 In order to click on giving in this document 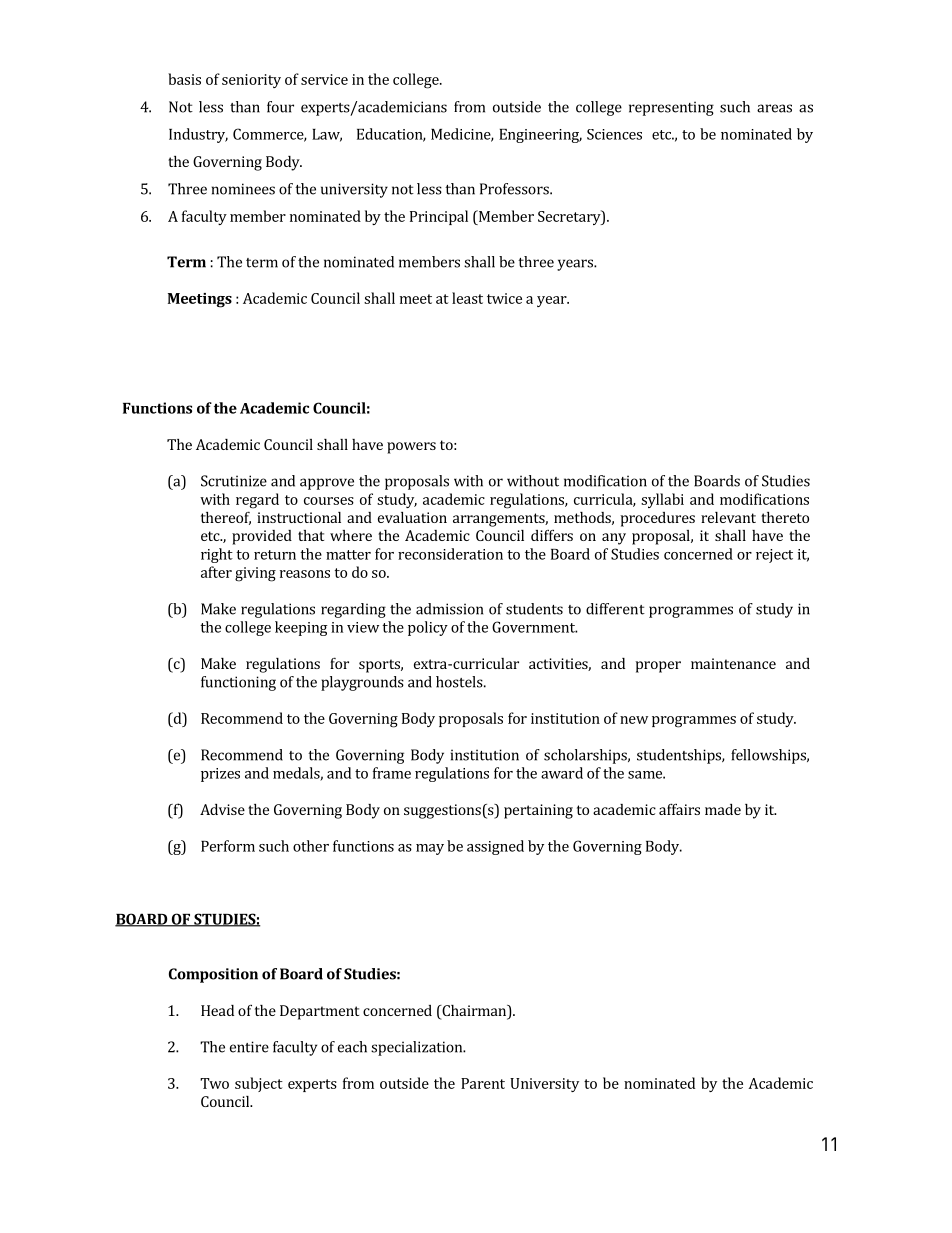, I will do `click(255, 574)`.
